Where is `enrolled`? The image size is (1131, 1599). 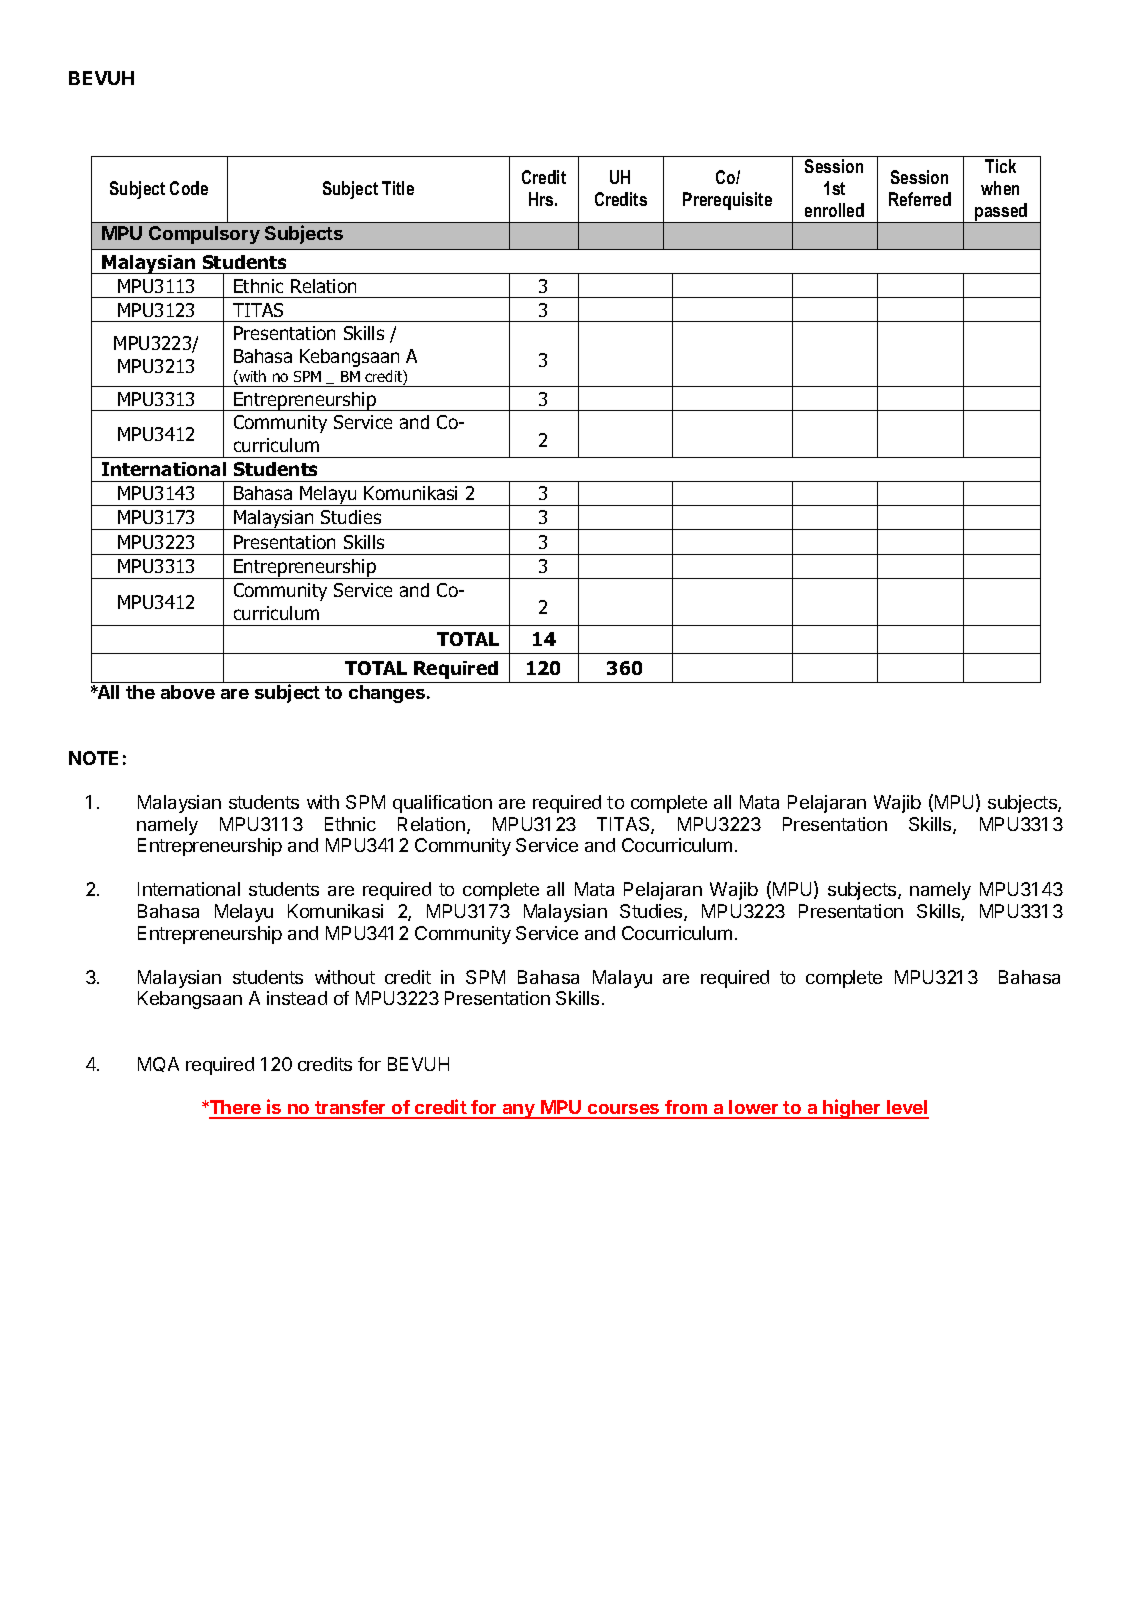 enrolled is located at coordinates (834, 210).
